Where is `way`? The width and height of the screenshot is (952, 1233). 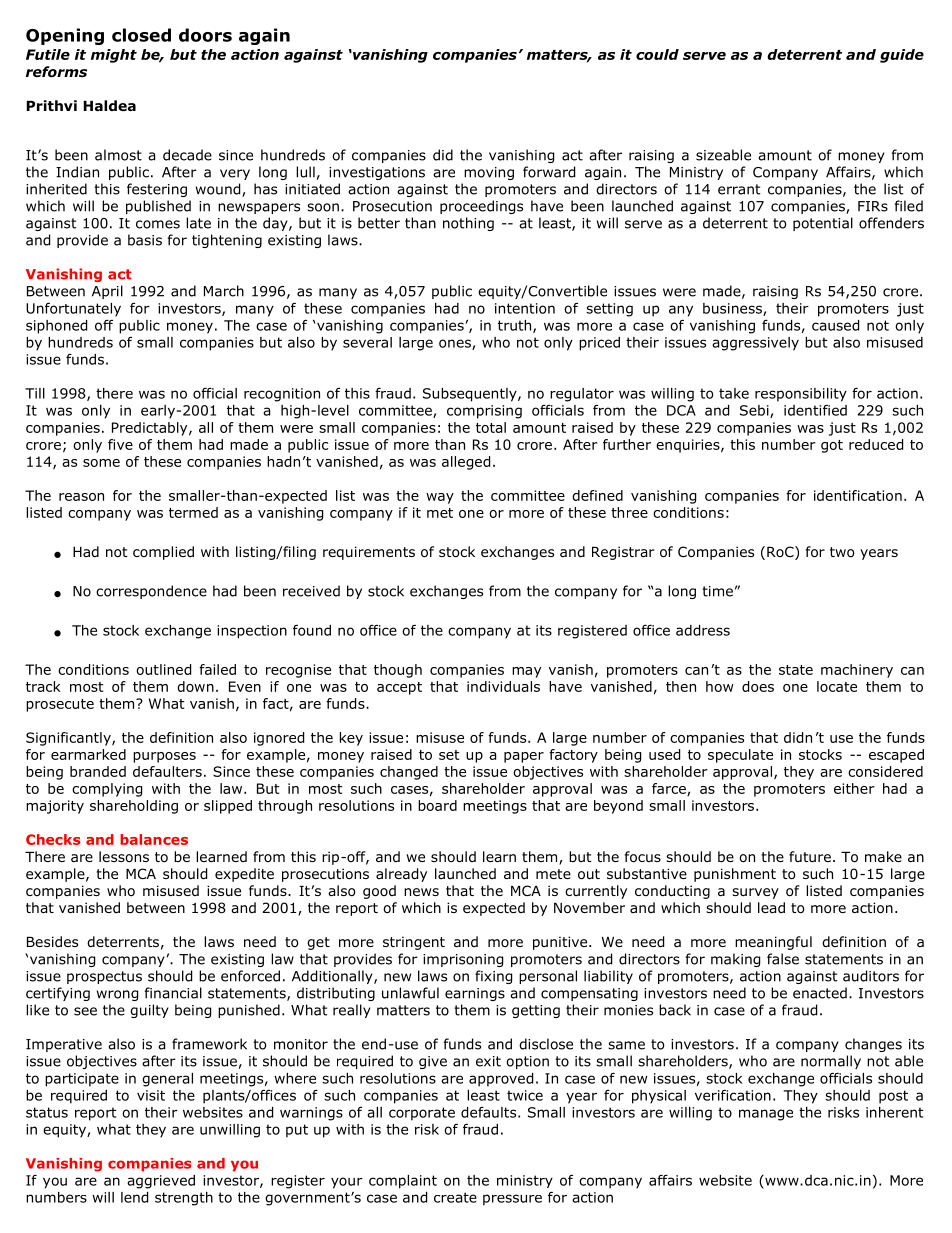
way is located at coordinates (440, 498).
